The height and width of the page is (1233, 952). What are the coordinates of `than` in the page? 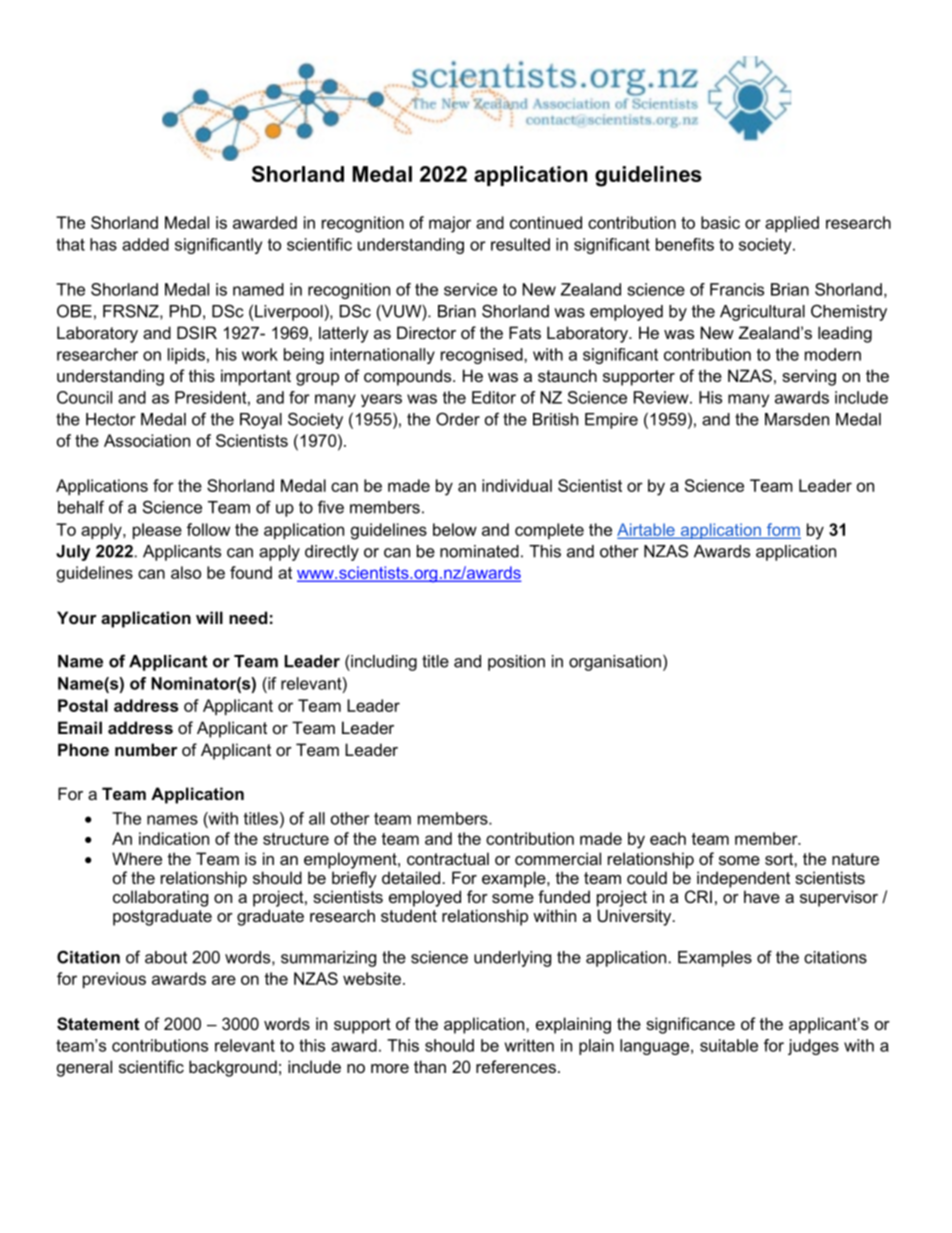 It's located at (430, 1066).
